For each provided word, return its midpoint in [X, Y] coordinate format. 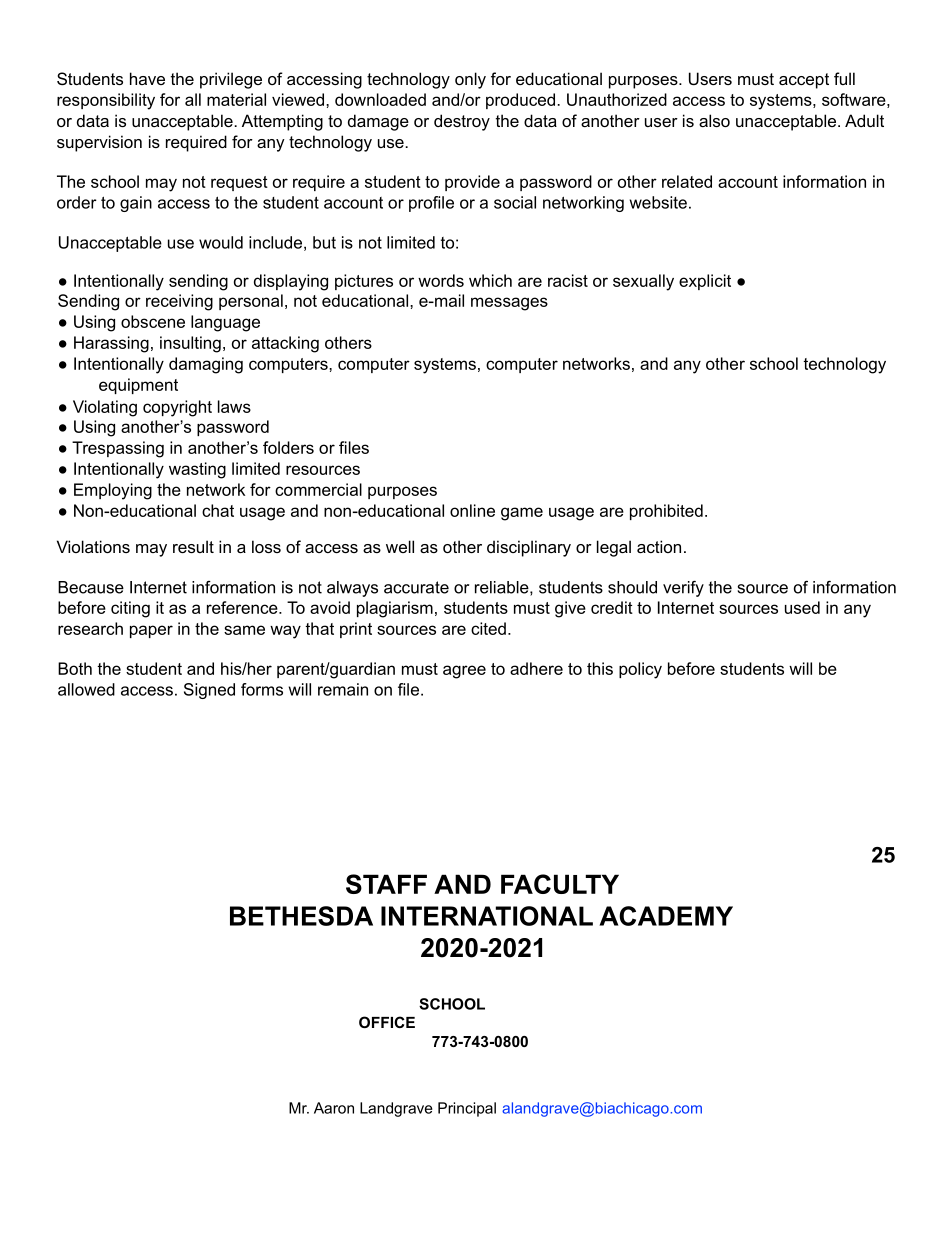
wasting [197, 470]
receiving [179, 302]
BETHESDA [301, 916]
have [147, 78]
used [802, 607]
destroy [462, 122]
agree [464, 672]
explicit [705, 282]
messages [509, 304]
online [472, 510]
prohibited [666, 512]
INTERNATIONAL [487, 916]
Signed [209, 691]
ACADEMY [666, 916]
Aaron [334, 1108]
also [714, 120]
